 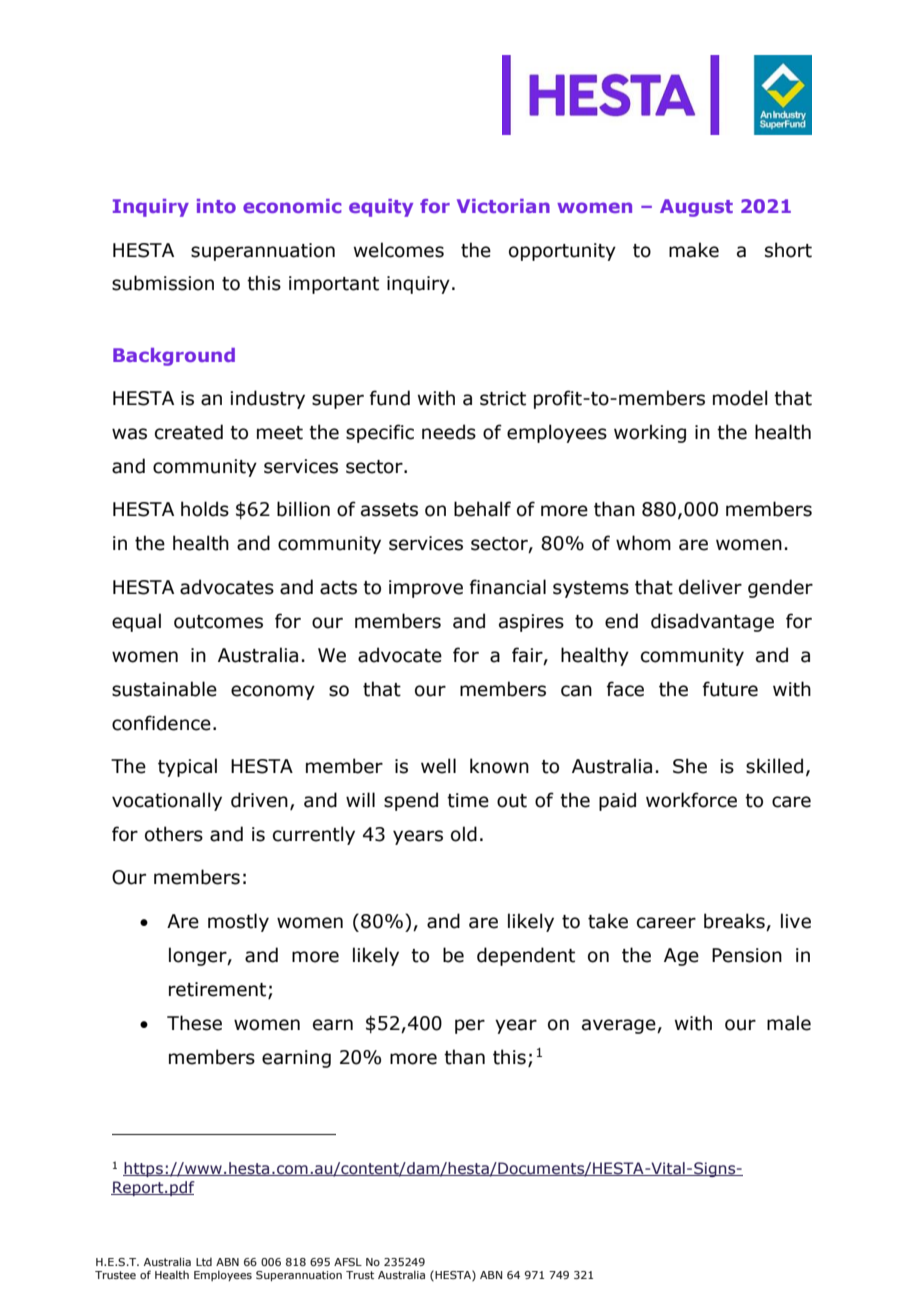 I want to click on retirement, so click(x=219, y=990).
